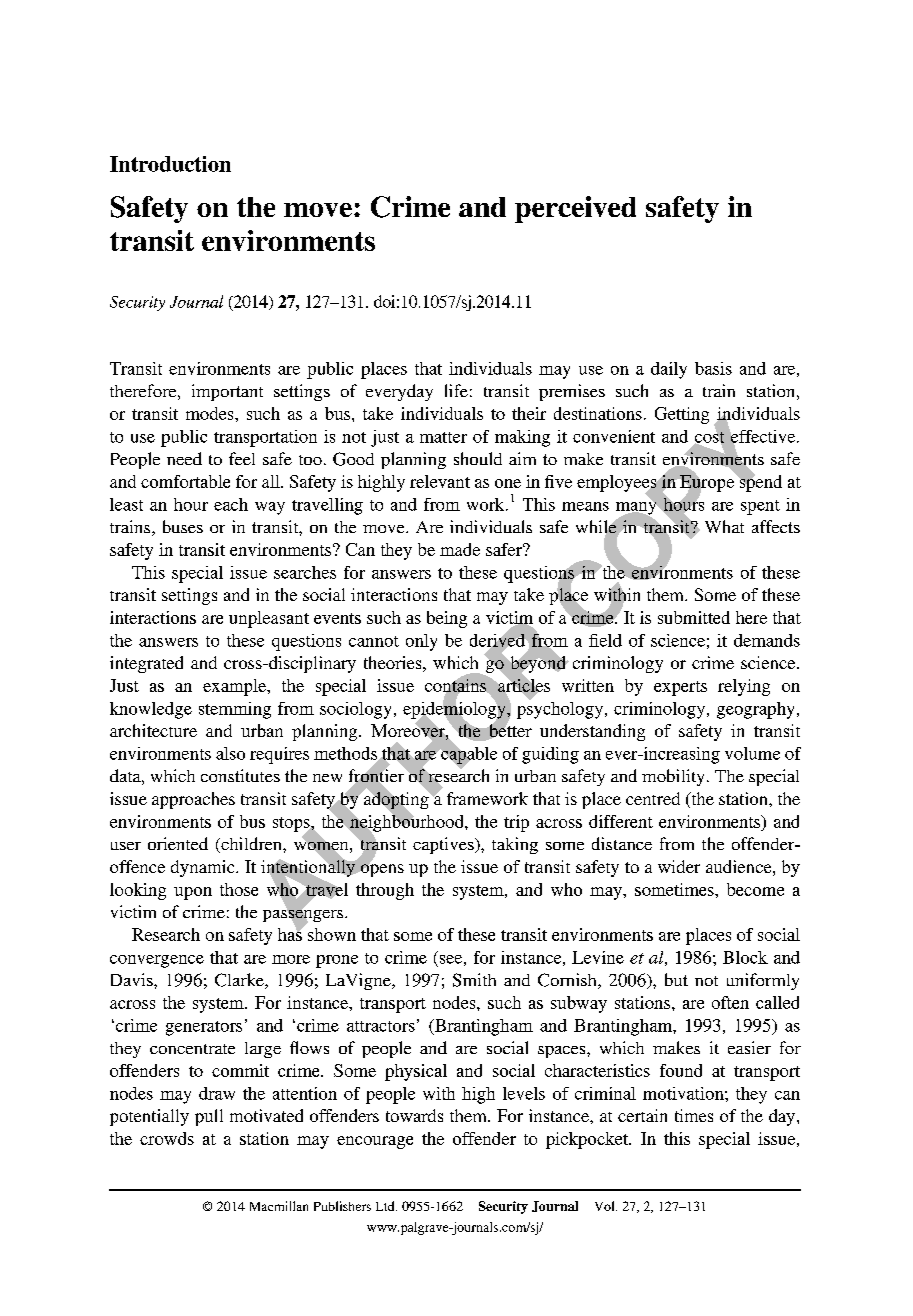  What do you see at coordinates (170, 164) in the image?
I see `Introduction` at bounding box center [170, 164].
